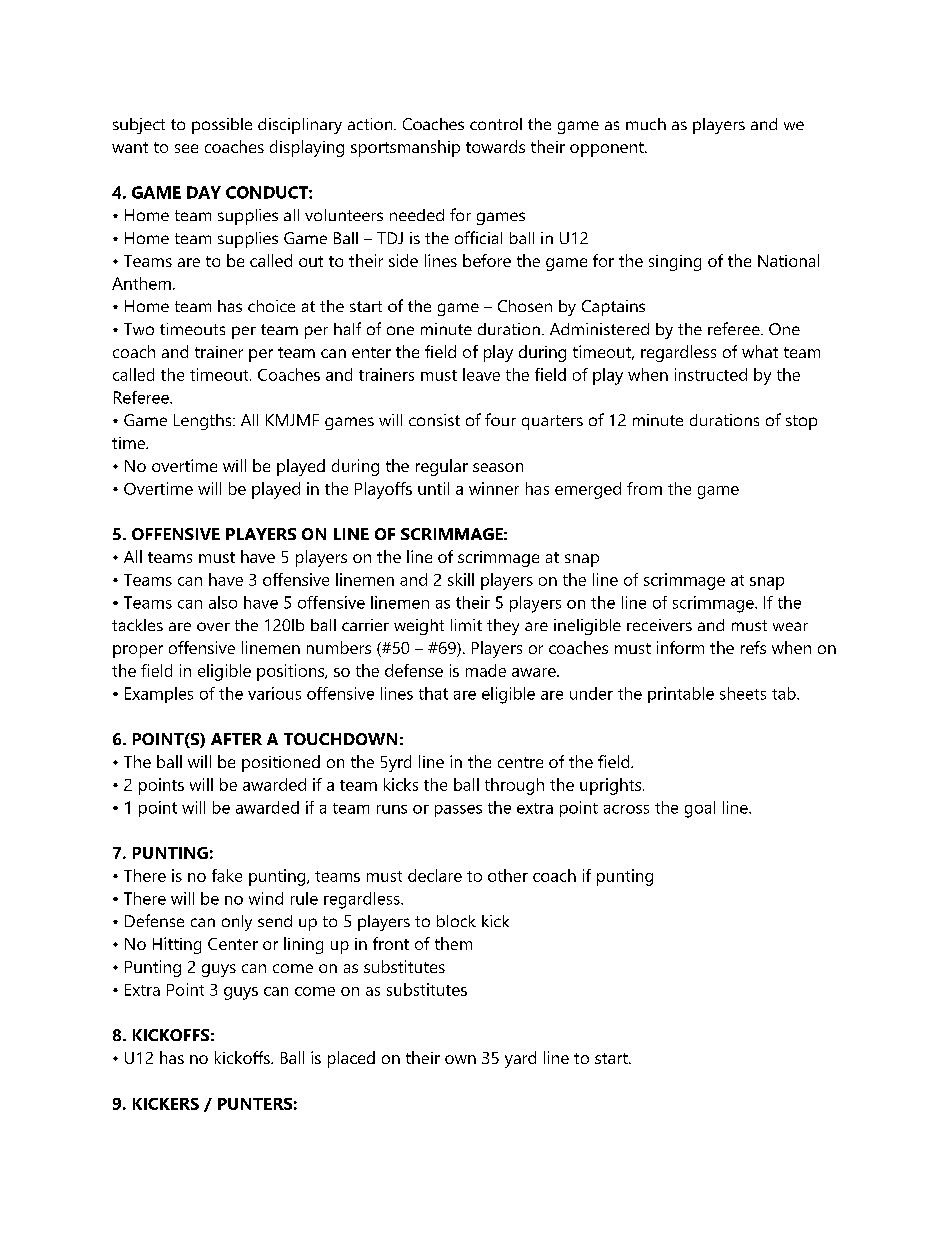 The height and width of the screenshot is (1233, 952). Describe the element at coordinates (646, 124) in the screenshot. I see `much` at that location.
